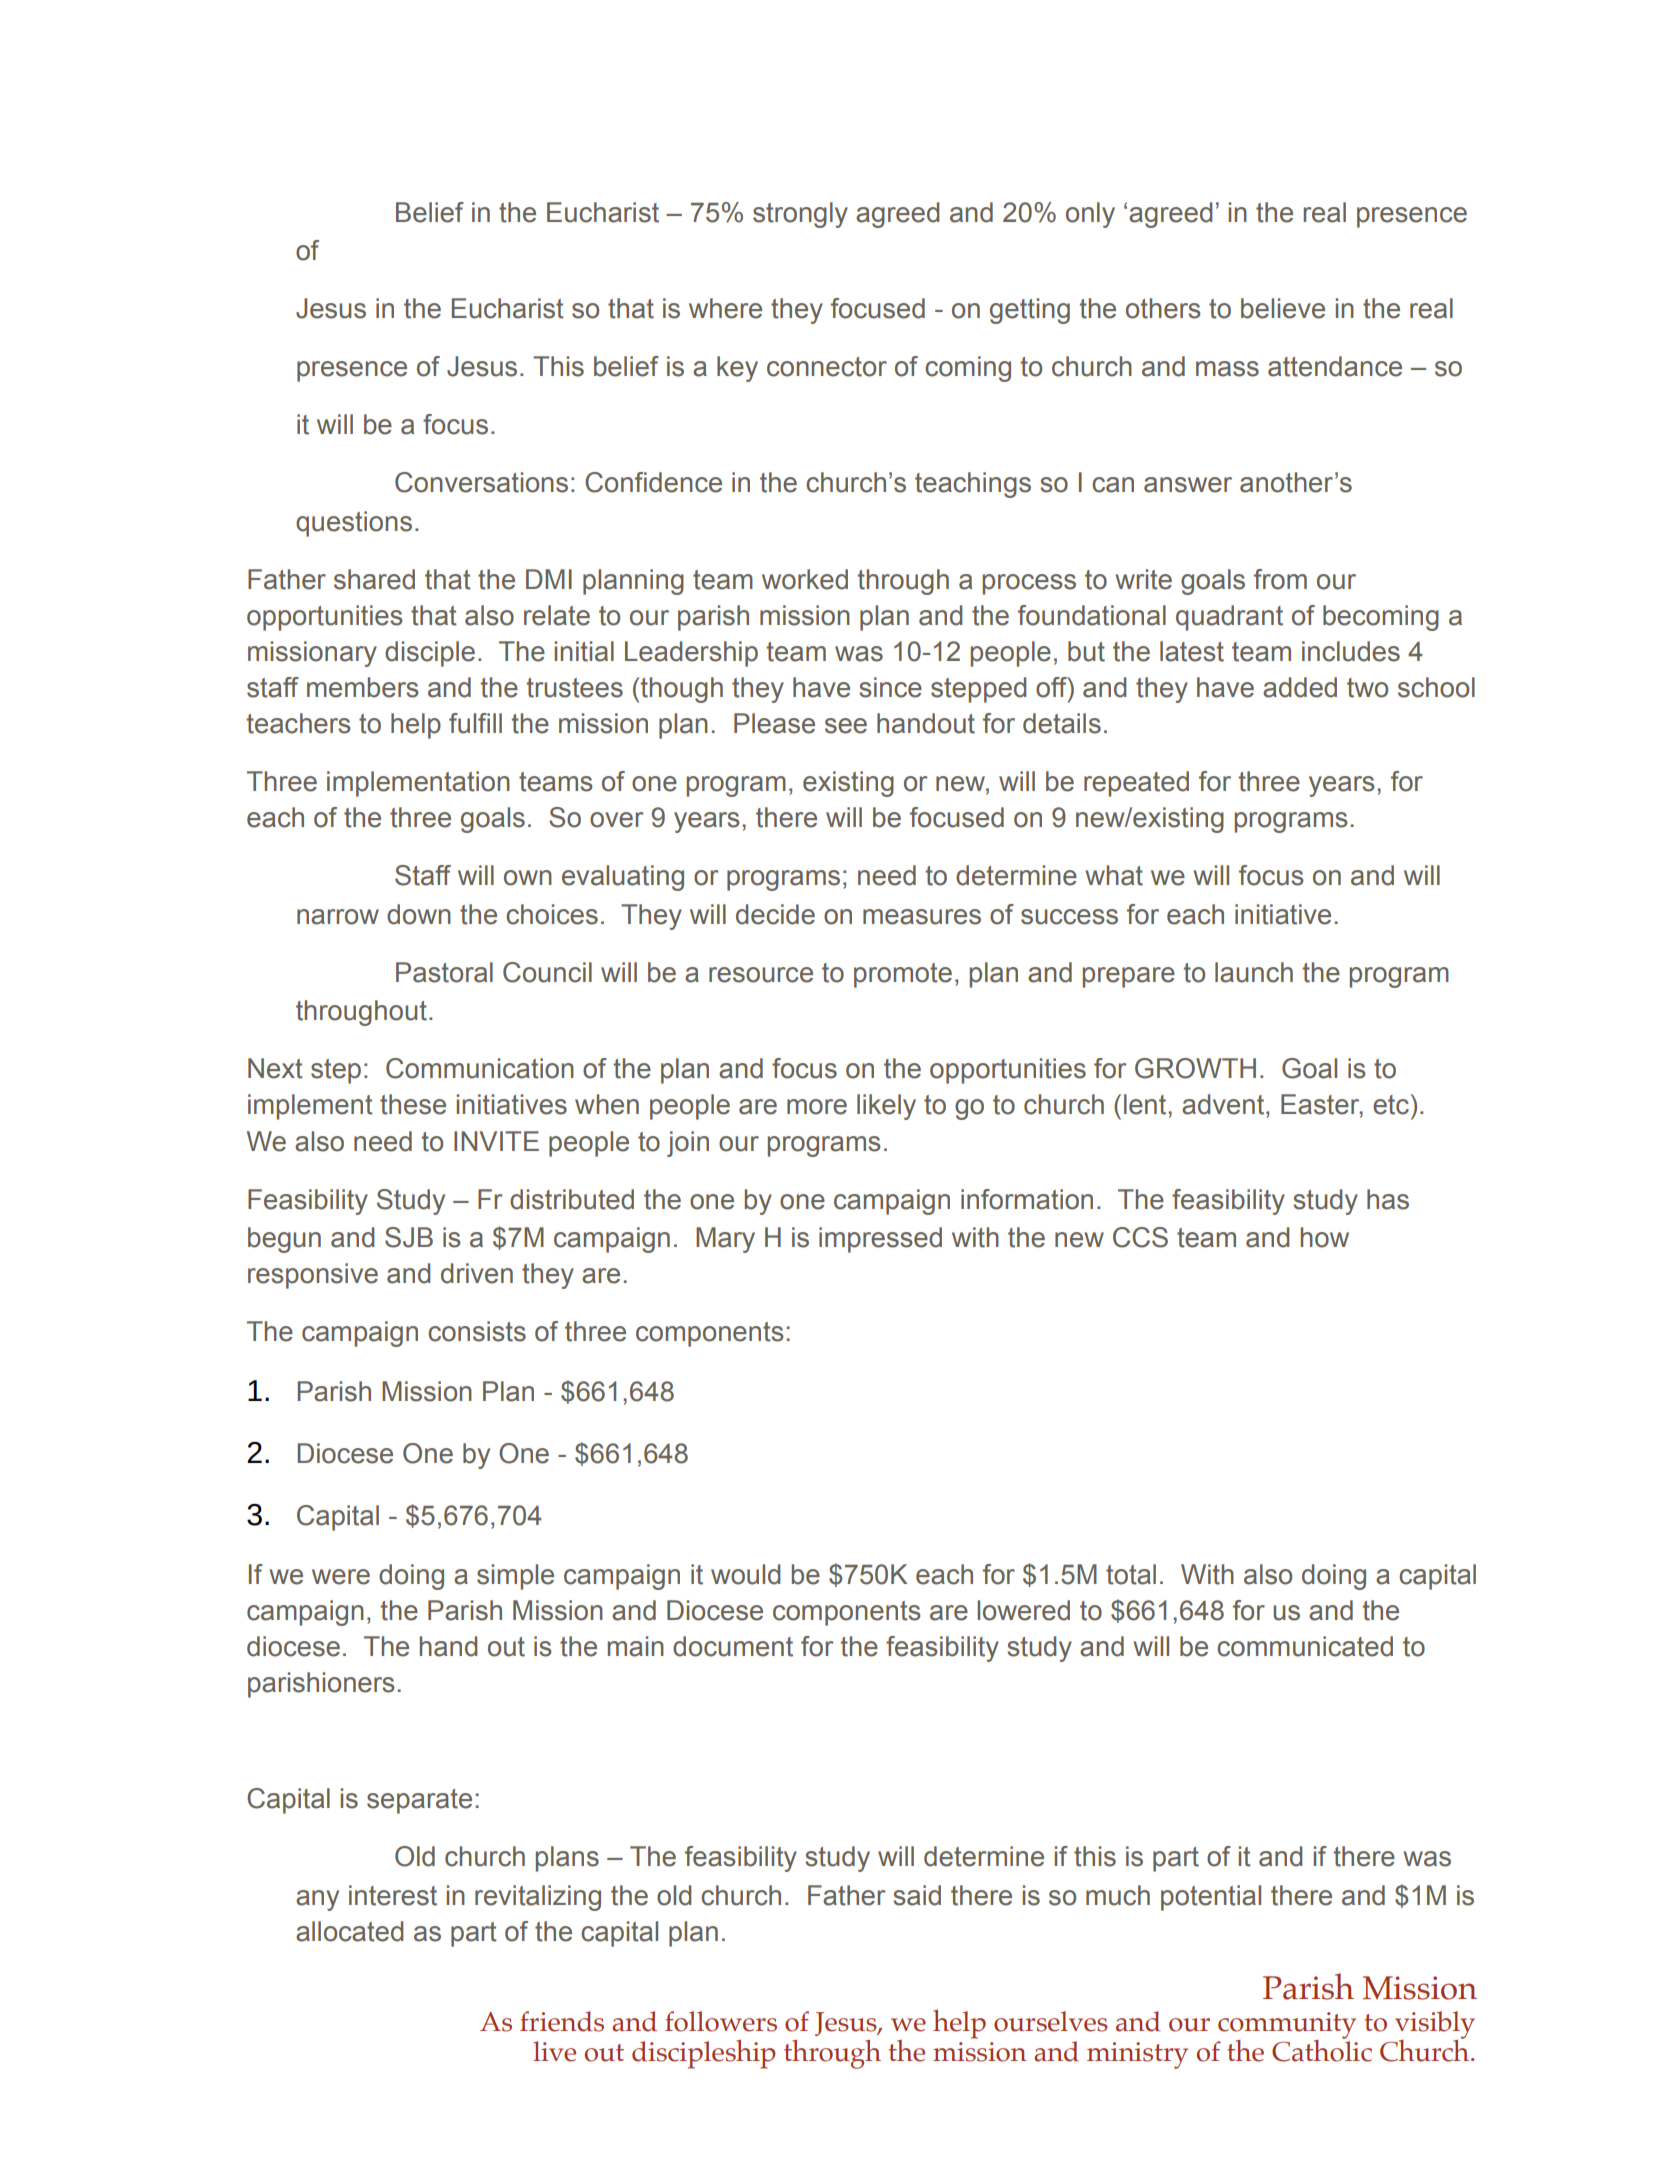 This screenshot has width=1674, height=2167. Describe the element at coordinates (349, 1931) in the screenshot. I see `allocated` at that location.
